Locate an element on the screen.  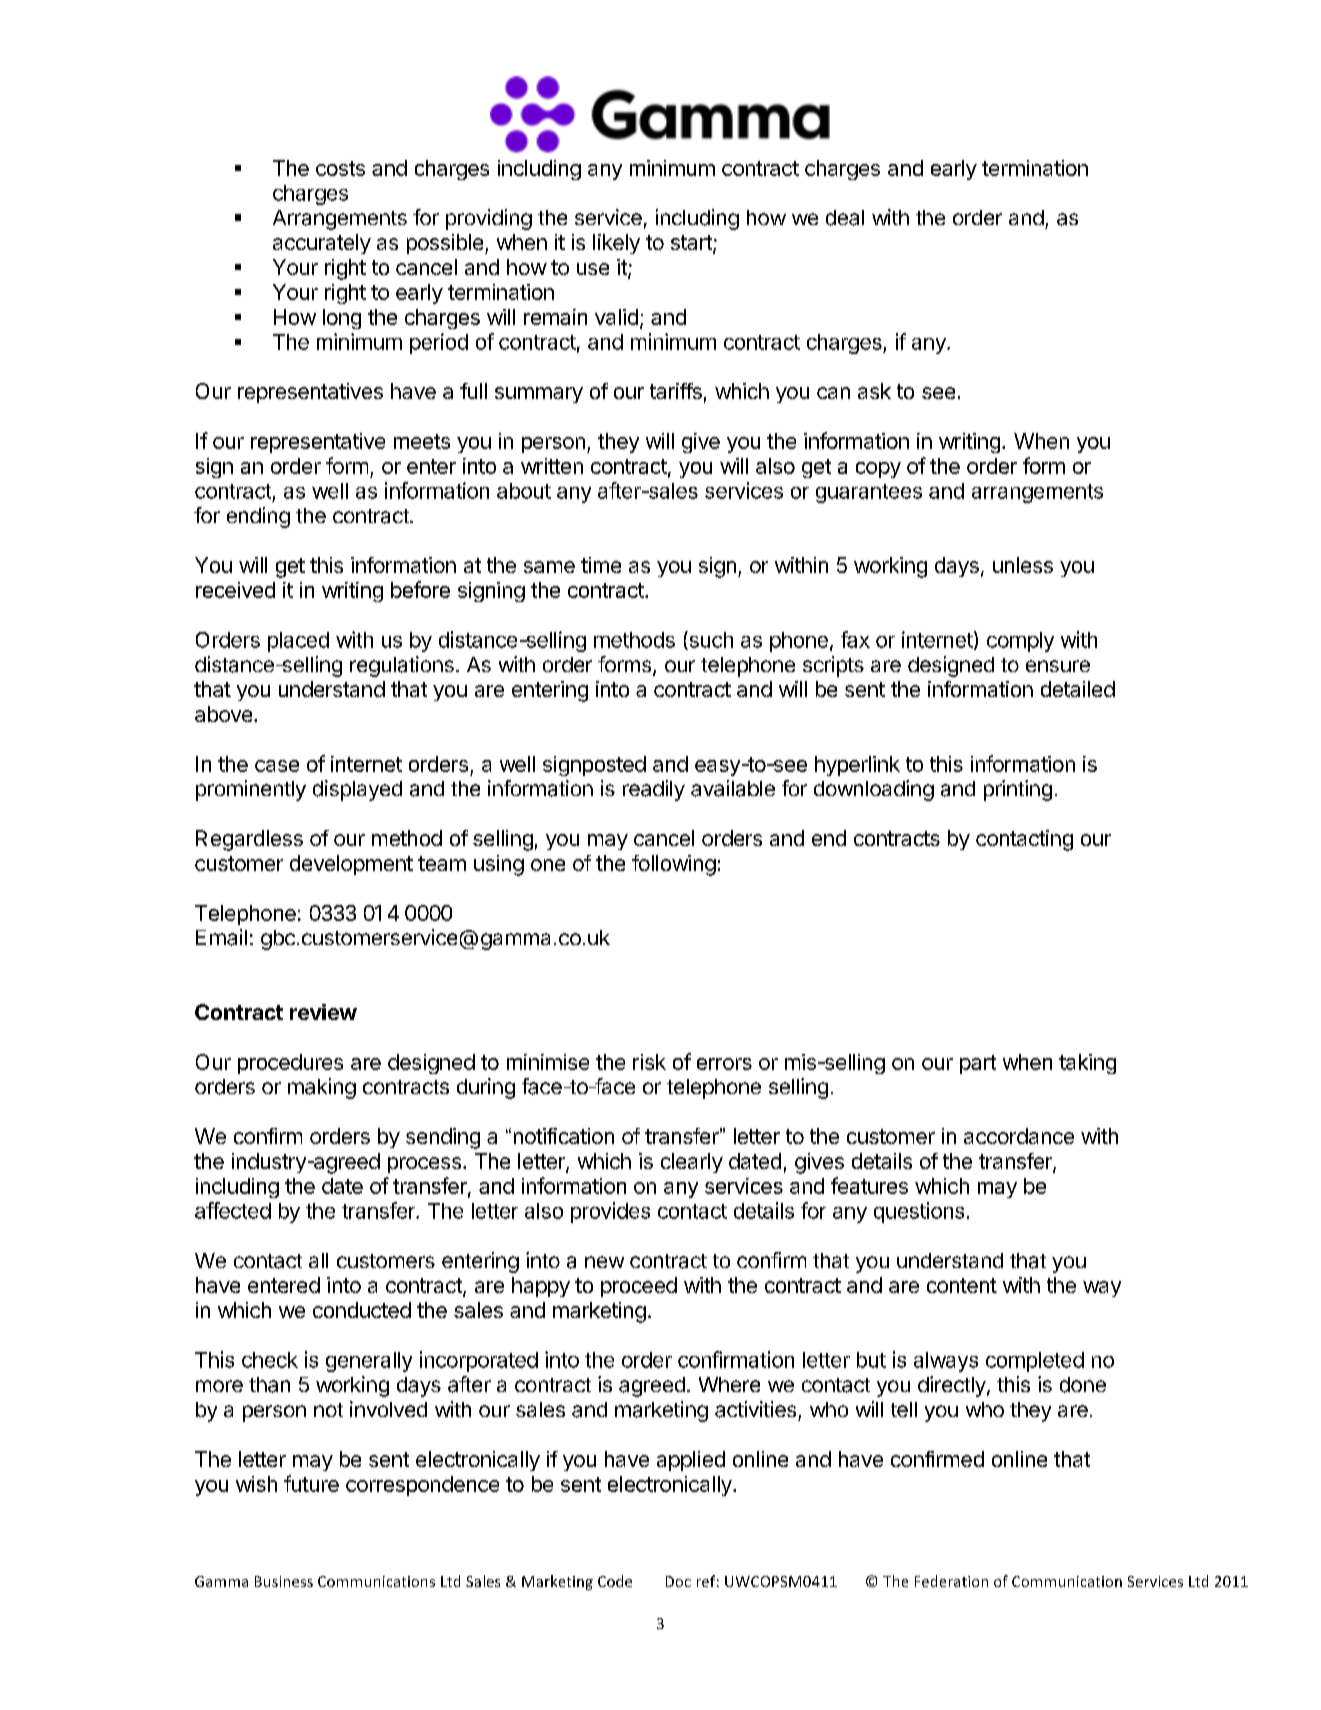
following is located at coordinates (674, 865).
